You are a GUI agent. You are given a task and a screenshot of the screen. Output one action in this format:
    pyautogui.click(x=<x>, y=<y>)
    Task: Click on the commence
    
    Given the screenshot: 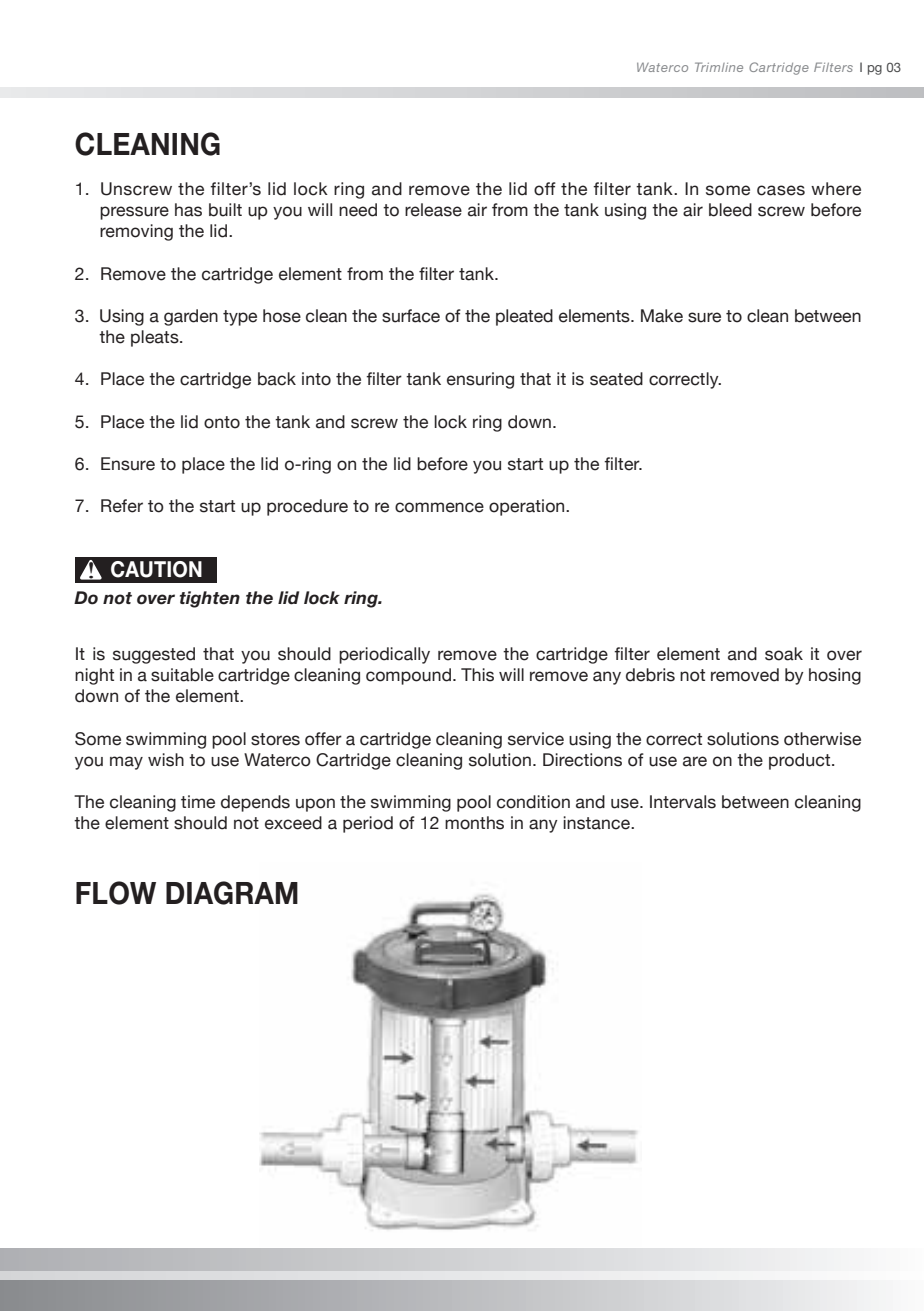 What is the action you would take?
    pyautogui.click(x=439, y=507)
